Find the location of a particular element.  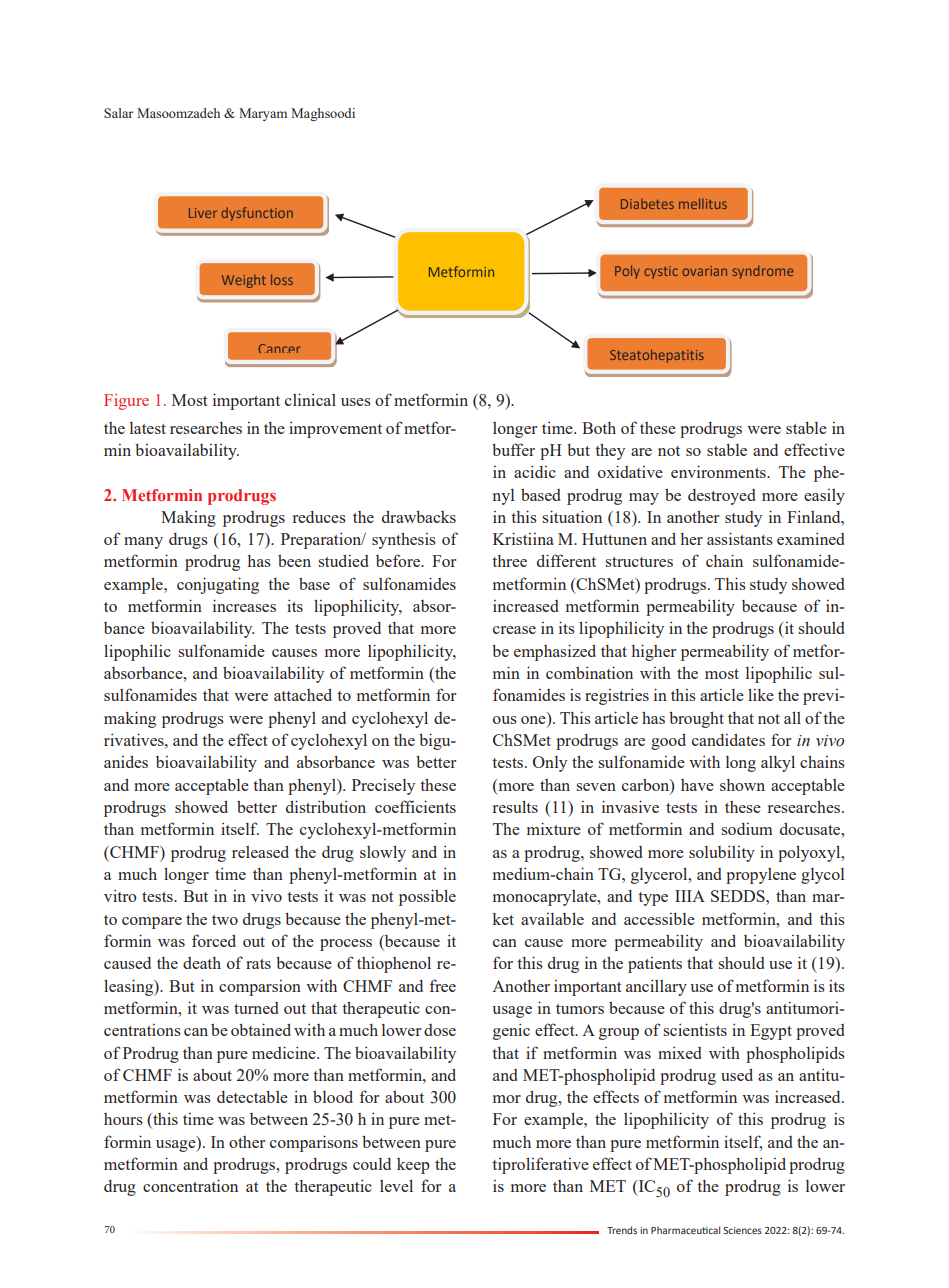

Sciences is located at coordinates (742, 1230).
